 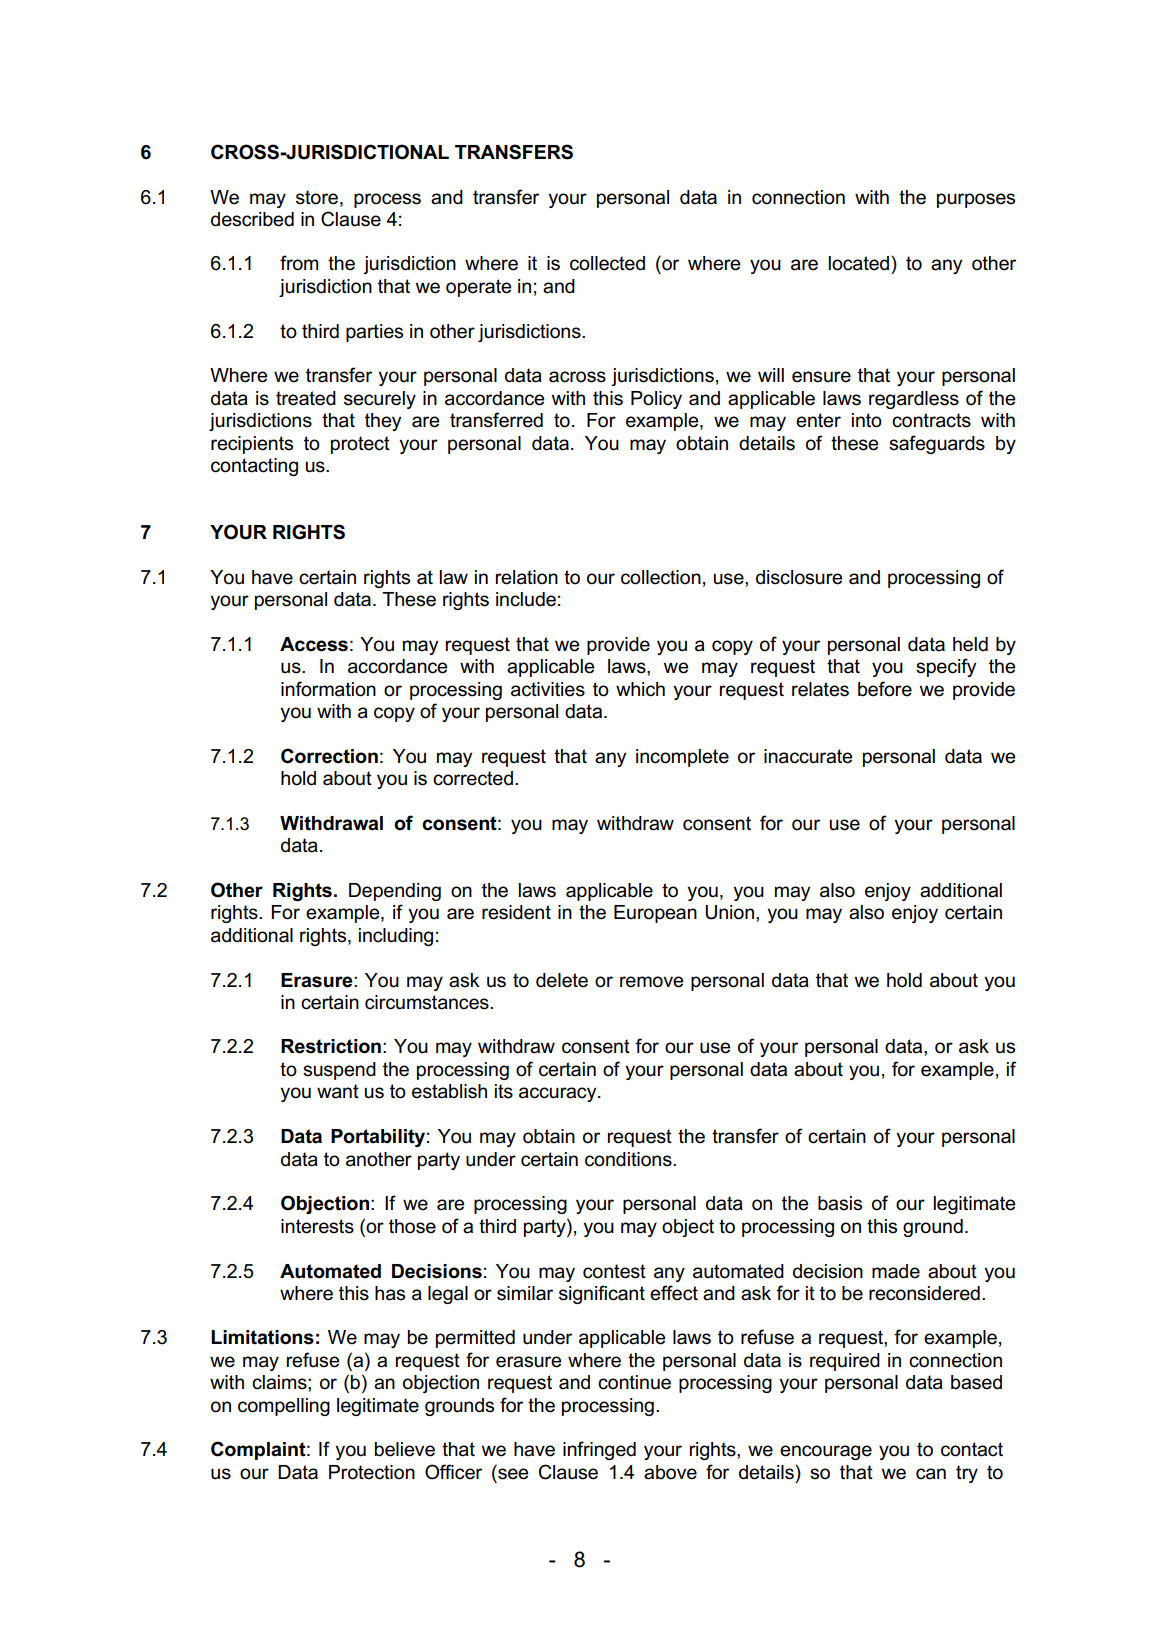 I want to click on store, so click(x=317, y=197).
